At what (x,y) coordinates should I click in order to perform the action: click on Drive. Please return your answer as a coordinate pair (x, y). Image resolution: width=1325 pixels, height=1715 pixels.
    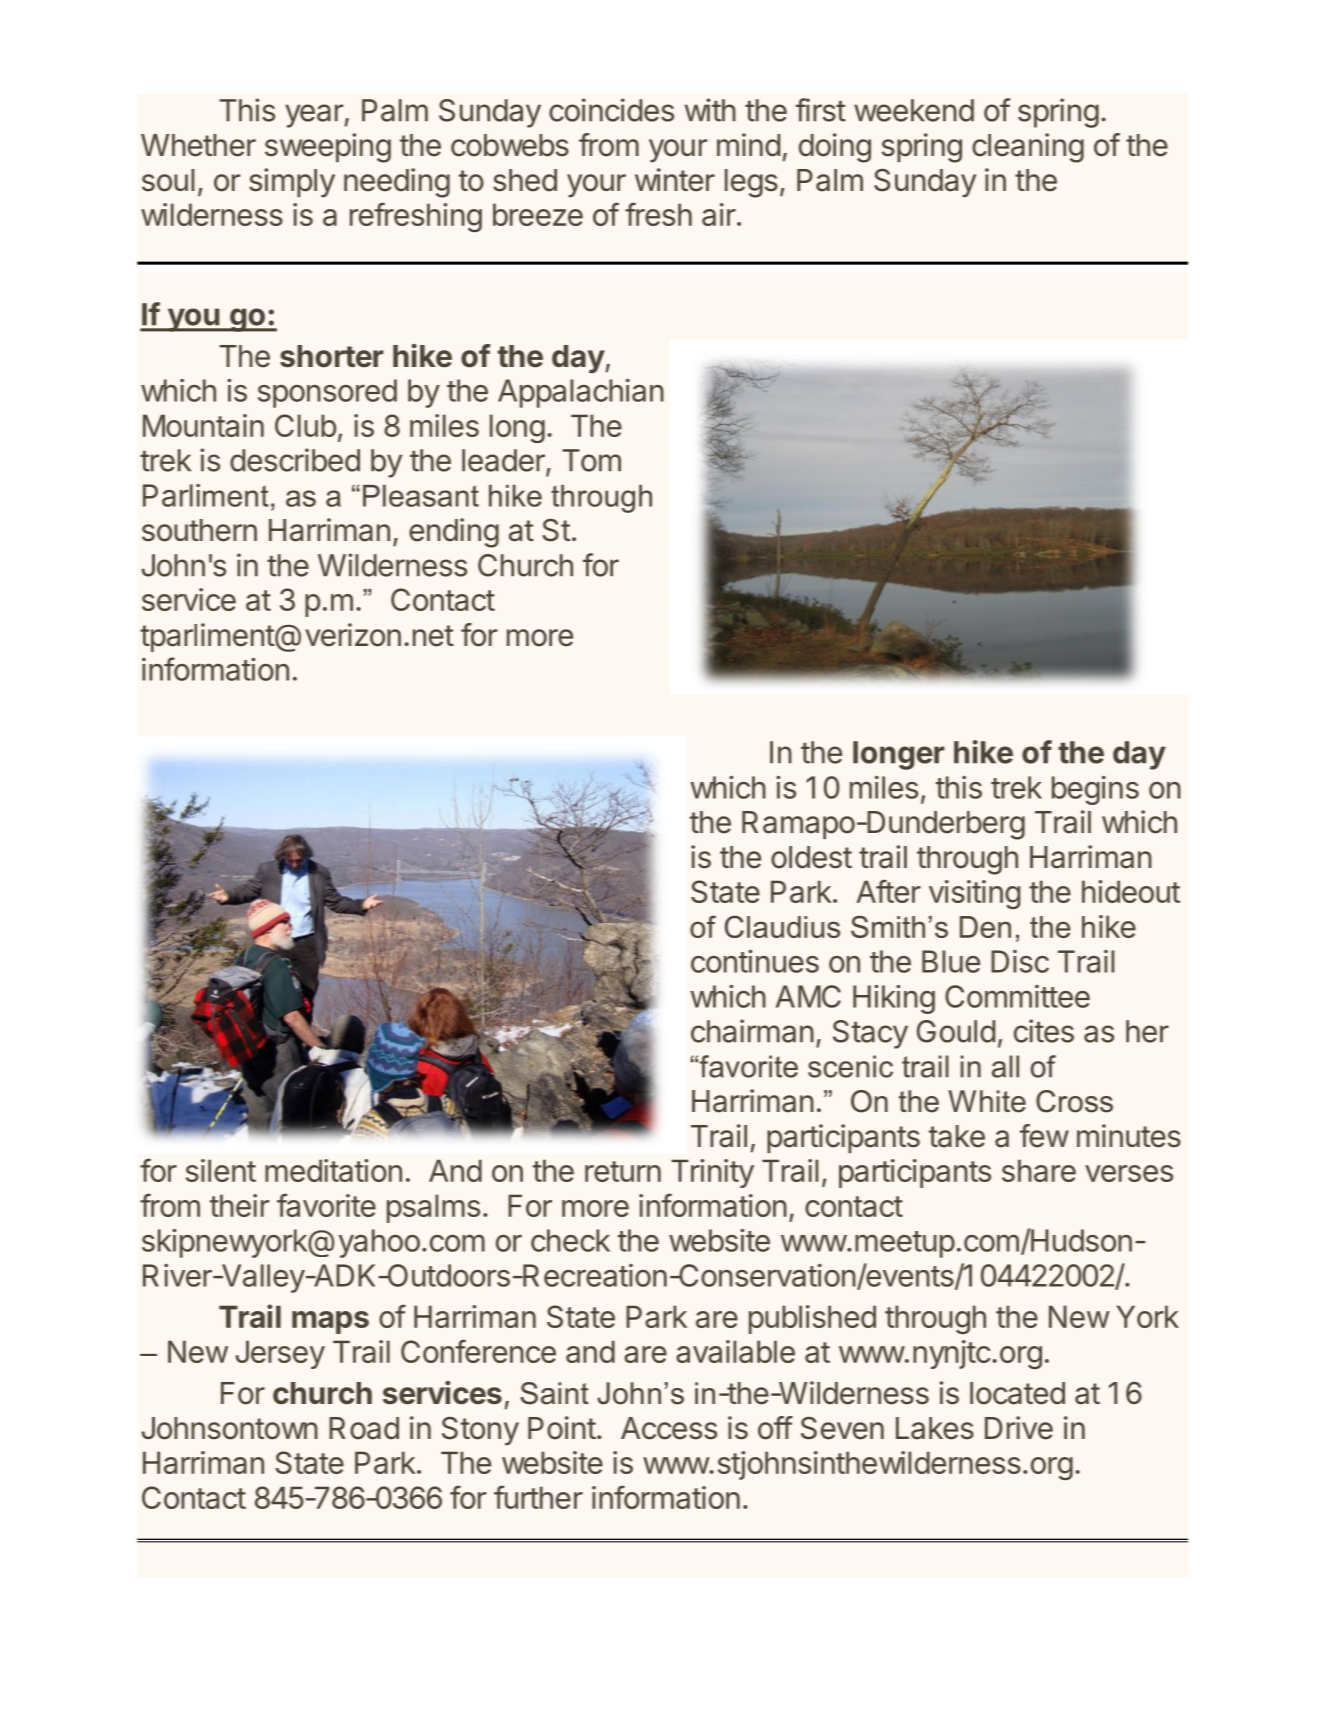
    Looking at the image, I should click on (1019, 1428).
